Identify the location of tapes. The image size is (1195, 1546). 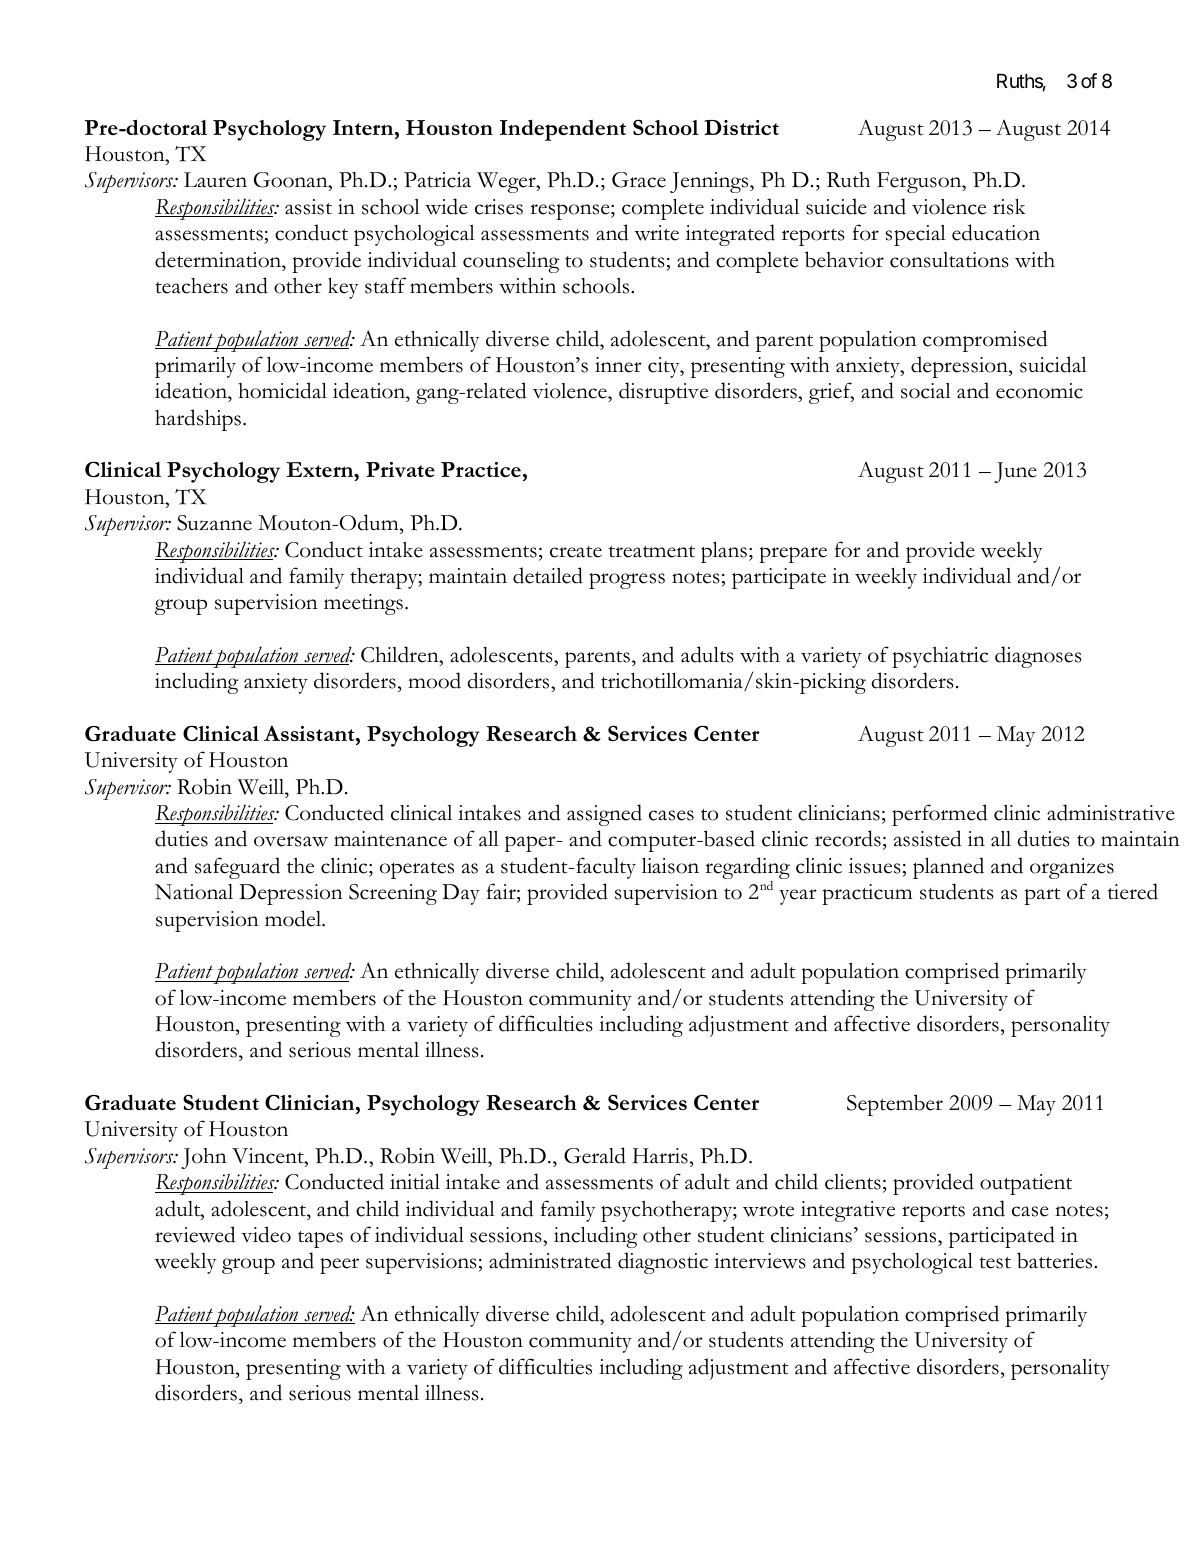
(320, 1239).
